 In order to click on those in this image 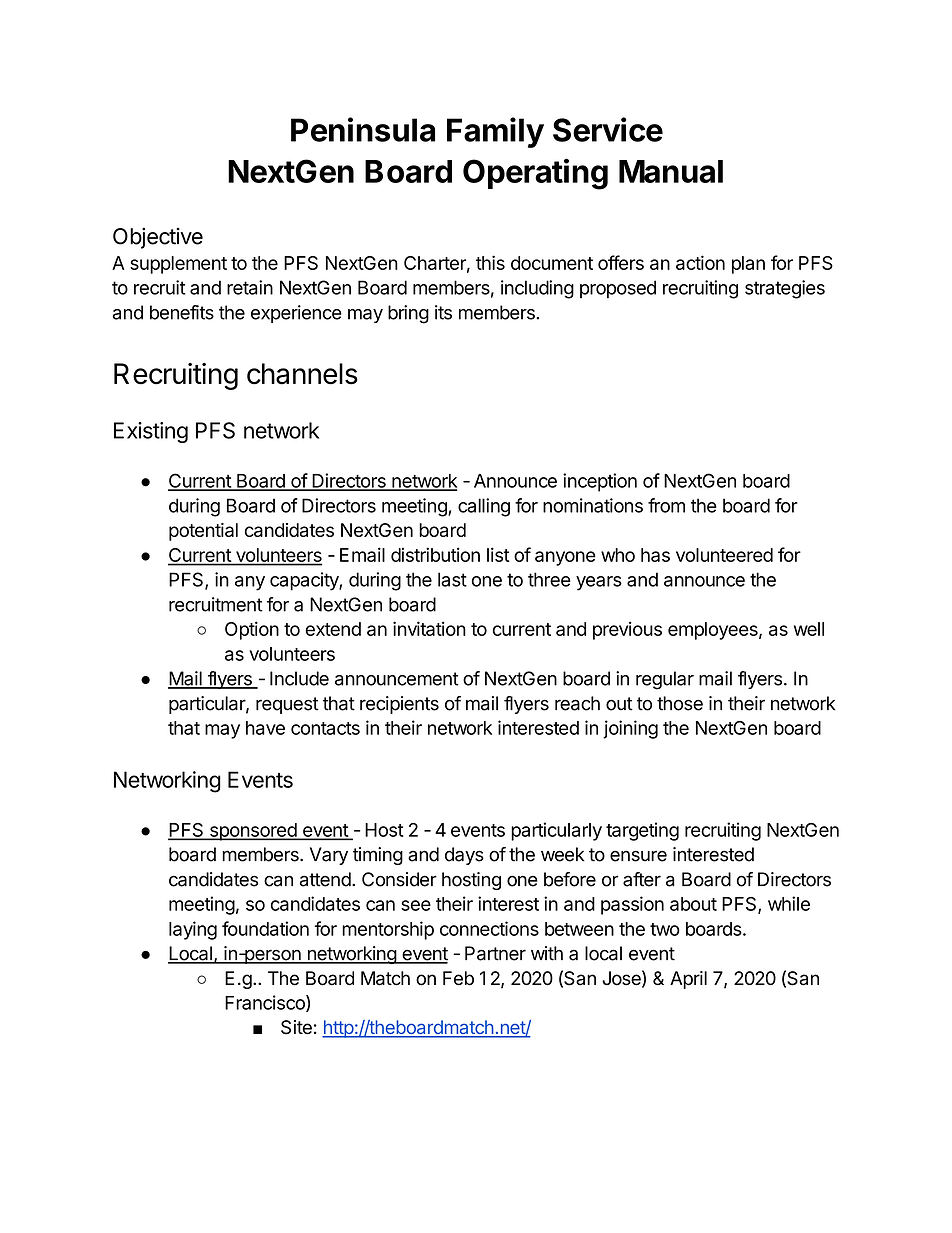, I will do `click(680, 703)`.
